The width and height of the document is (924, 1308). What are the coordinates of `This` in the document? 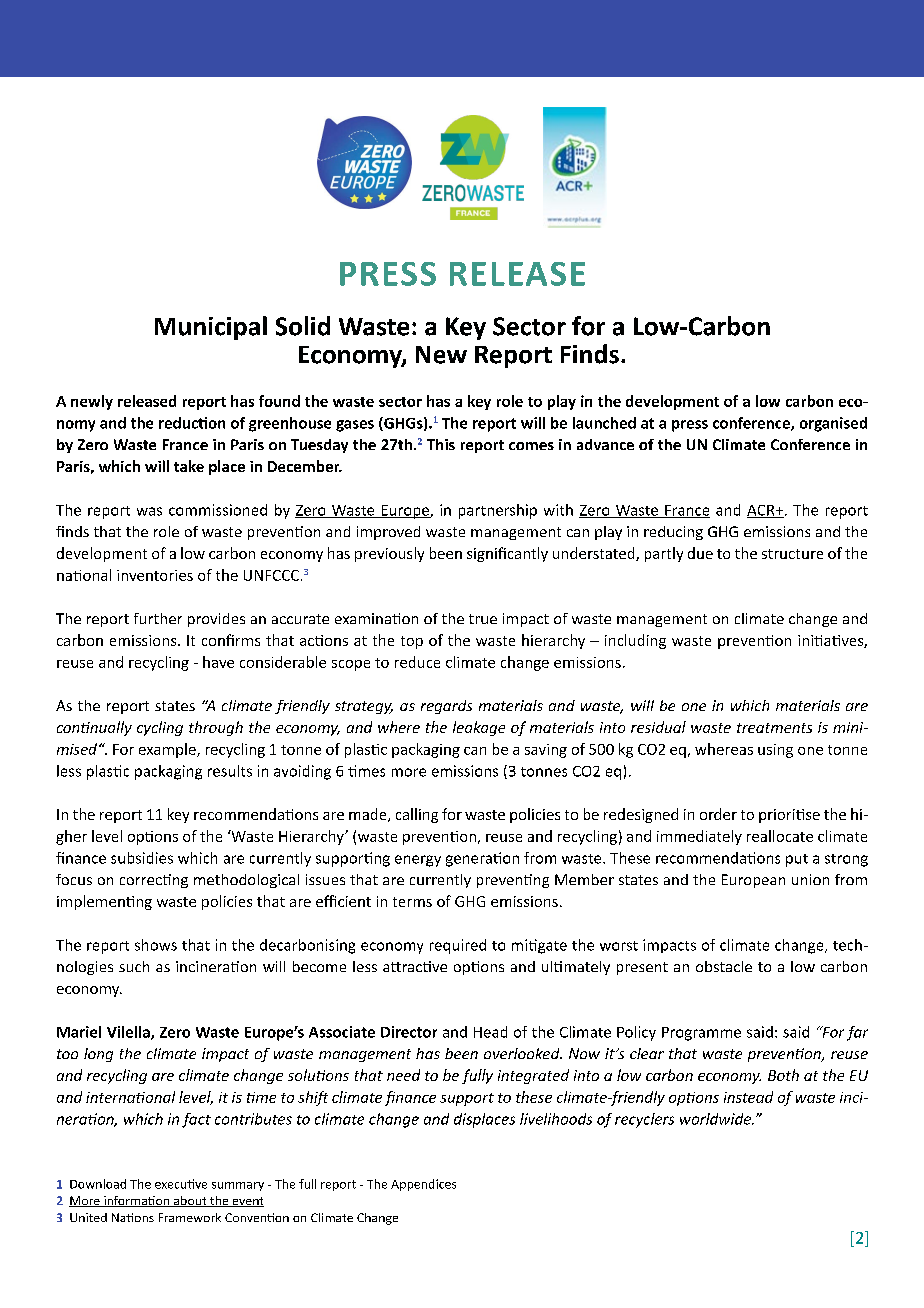 It's located at (441, 444).
